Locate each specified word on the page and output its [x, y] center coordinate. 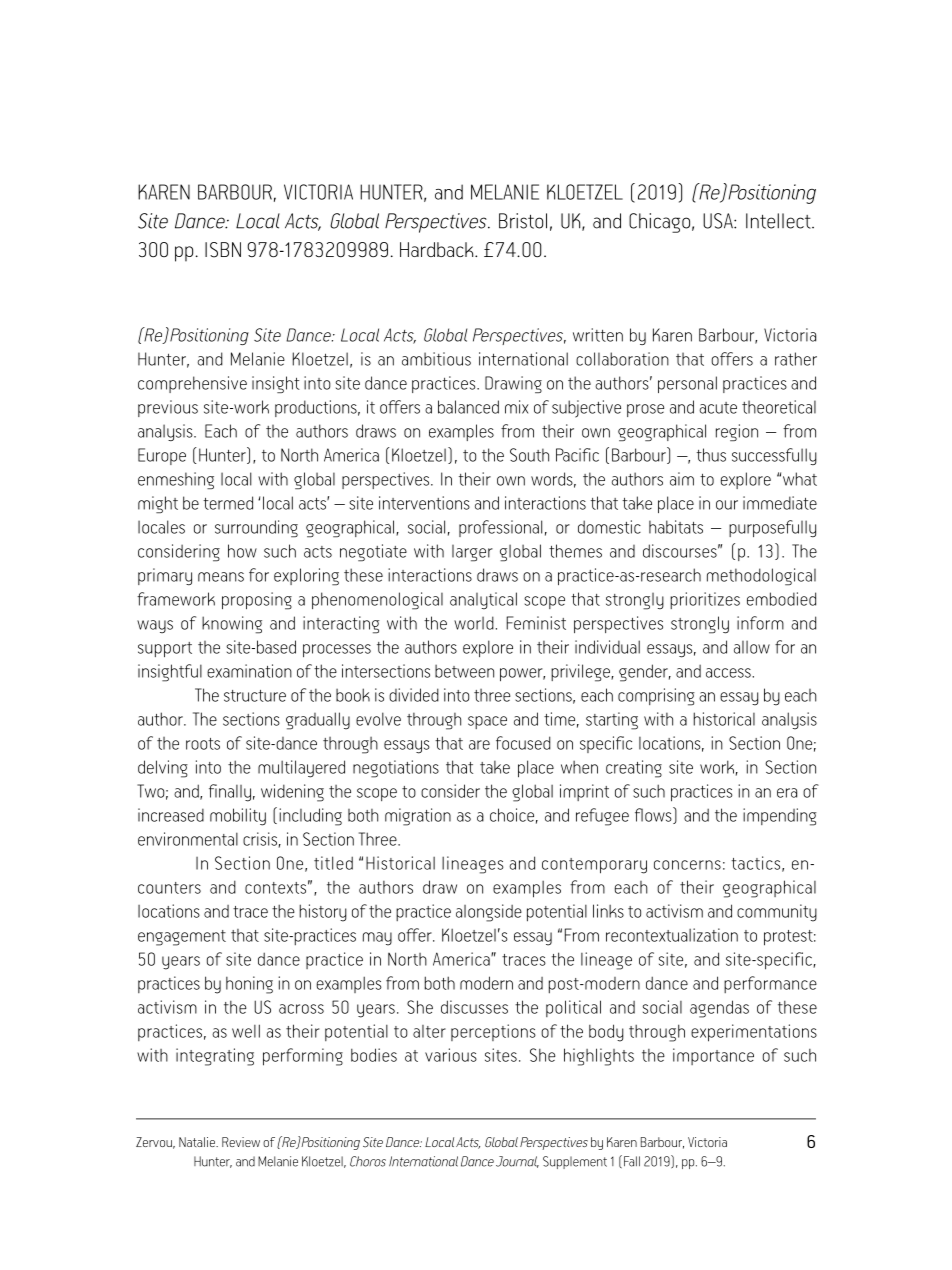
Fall [632, 1161]
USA [719, 221]
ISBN [223, 250]
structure [255, 696]
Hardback [438, 249]
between [464, 671]
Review [241, 1142]
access [729, 673]
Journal [517, 1162]
